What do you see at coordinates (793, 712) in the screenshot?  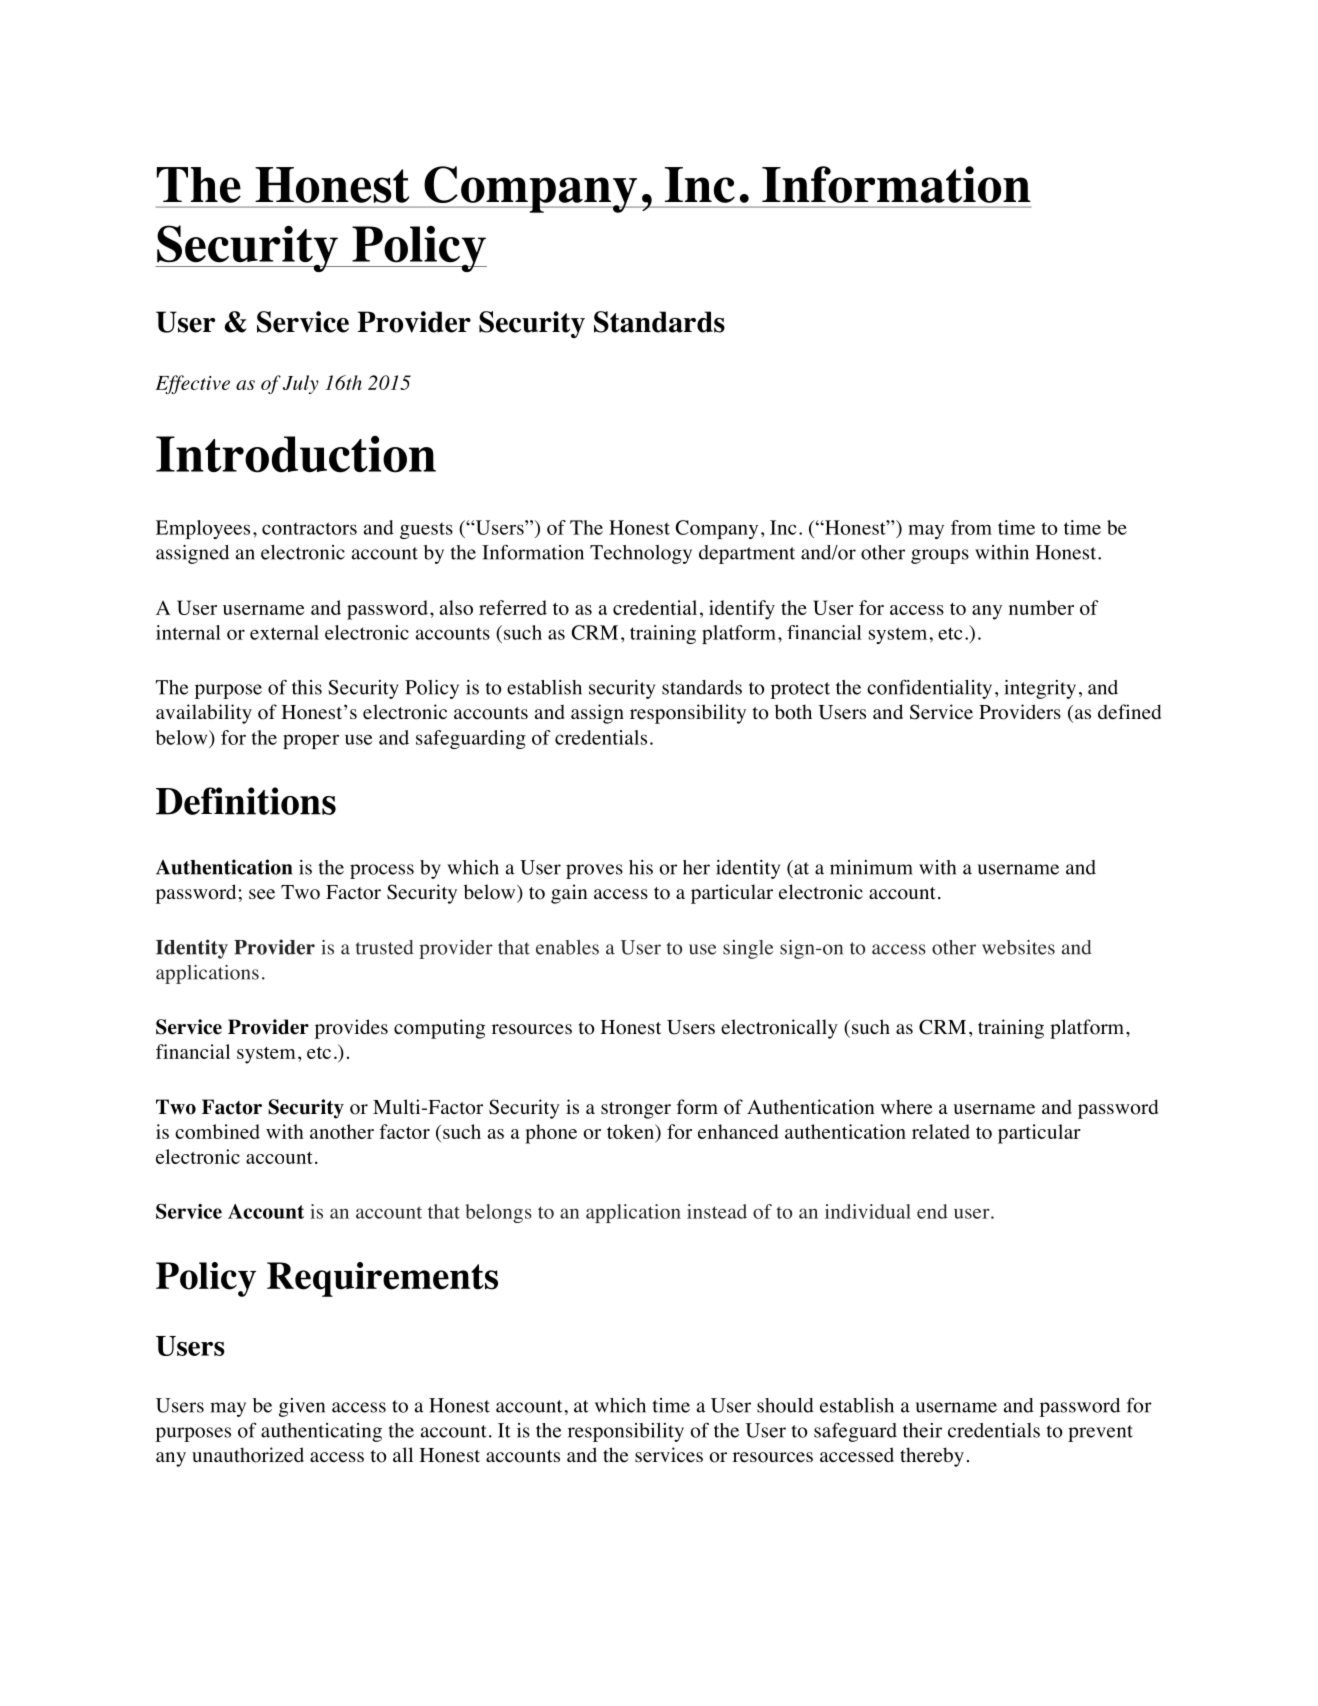 I see `both` at bounding box center [793, 712].
